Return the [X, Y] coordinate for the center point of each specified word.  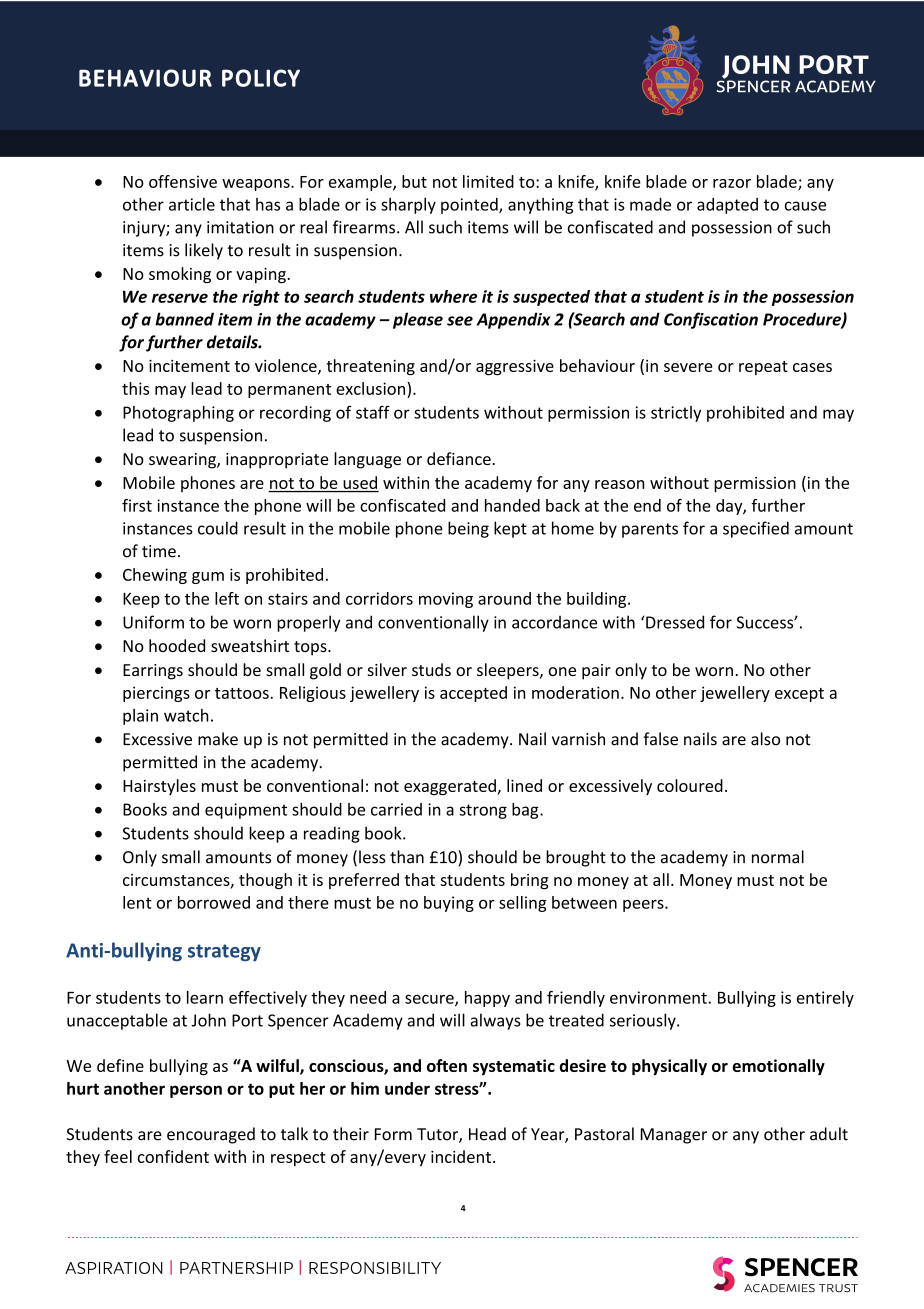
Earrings [153, 672]
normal [778, 857]
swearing [183, 461]
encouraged [211, 1135]
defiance [459, 458]
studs [431, 669]
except [799, 695]
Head [487, 1134]
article [192, 204]
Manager [674, 1136]
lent [137, 902]
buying [449, 904]
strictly [676, 414]
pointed [470, 206]
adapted [727, 206]
